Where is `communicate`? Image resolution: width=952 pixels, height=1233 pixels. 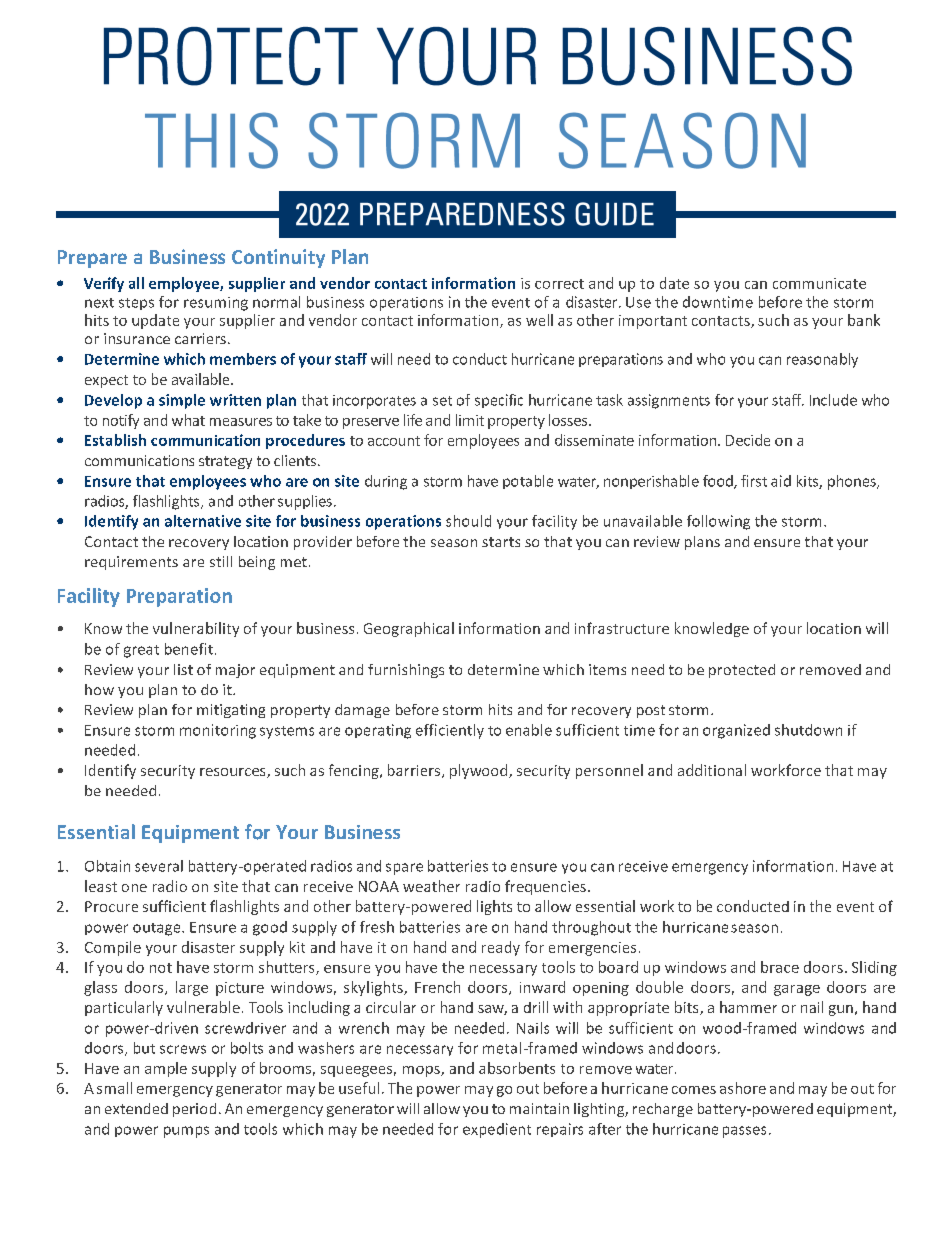
communicate is located at coordinates (819, 283).
